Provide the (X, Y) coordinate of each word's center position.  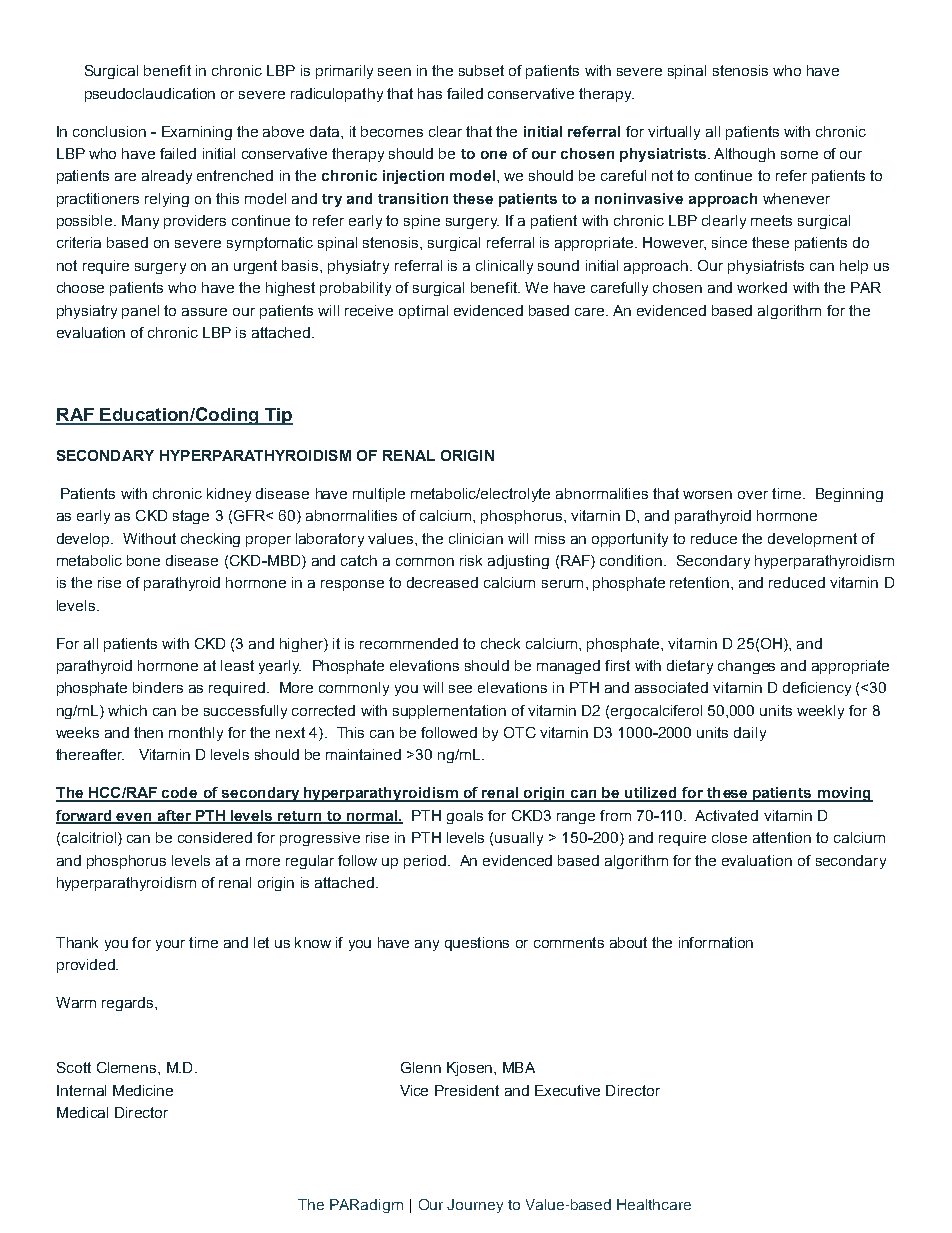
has (430, 93)
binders (158, 687)
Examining (197, 133)
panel (140, 312)
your (170, 945)
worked (762, 287)
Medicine (143, 1090)
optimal (423, 312)
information (716, 942)
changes (746, 667)
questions (477, 944)
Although (744, 155)
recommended (409, 643)
